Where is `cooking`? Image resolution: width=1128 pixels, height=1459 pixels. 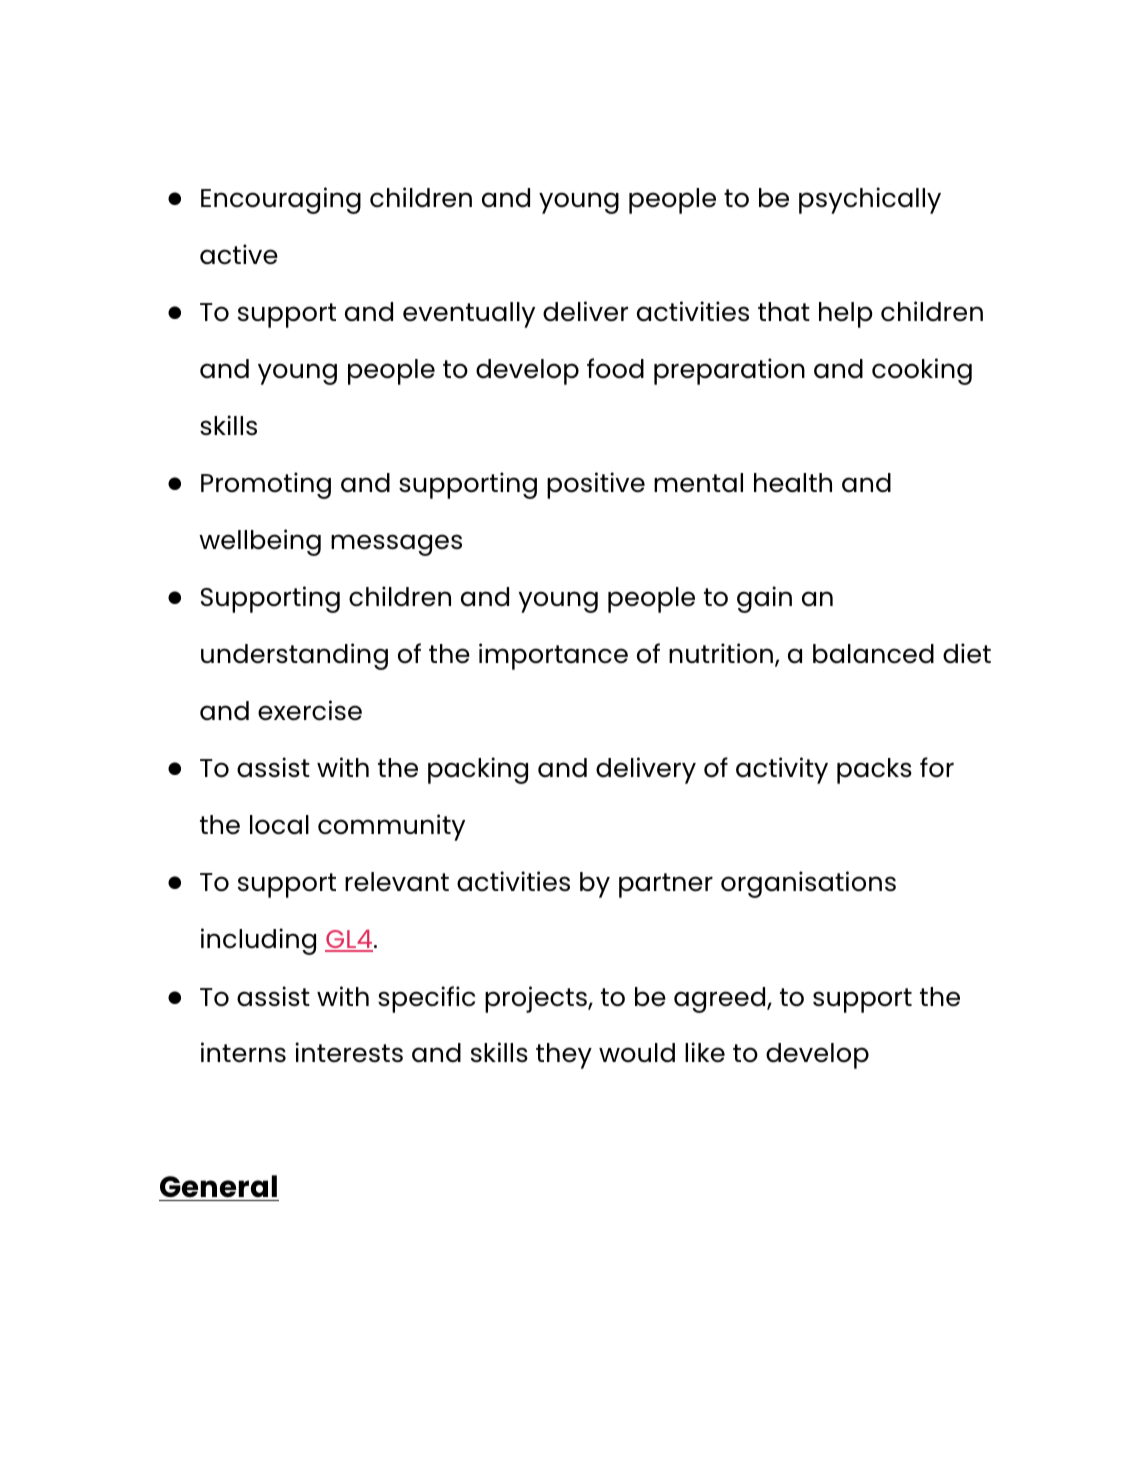
cooking is located at coordinates (922, 371).
